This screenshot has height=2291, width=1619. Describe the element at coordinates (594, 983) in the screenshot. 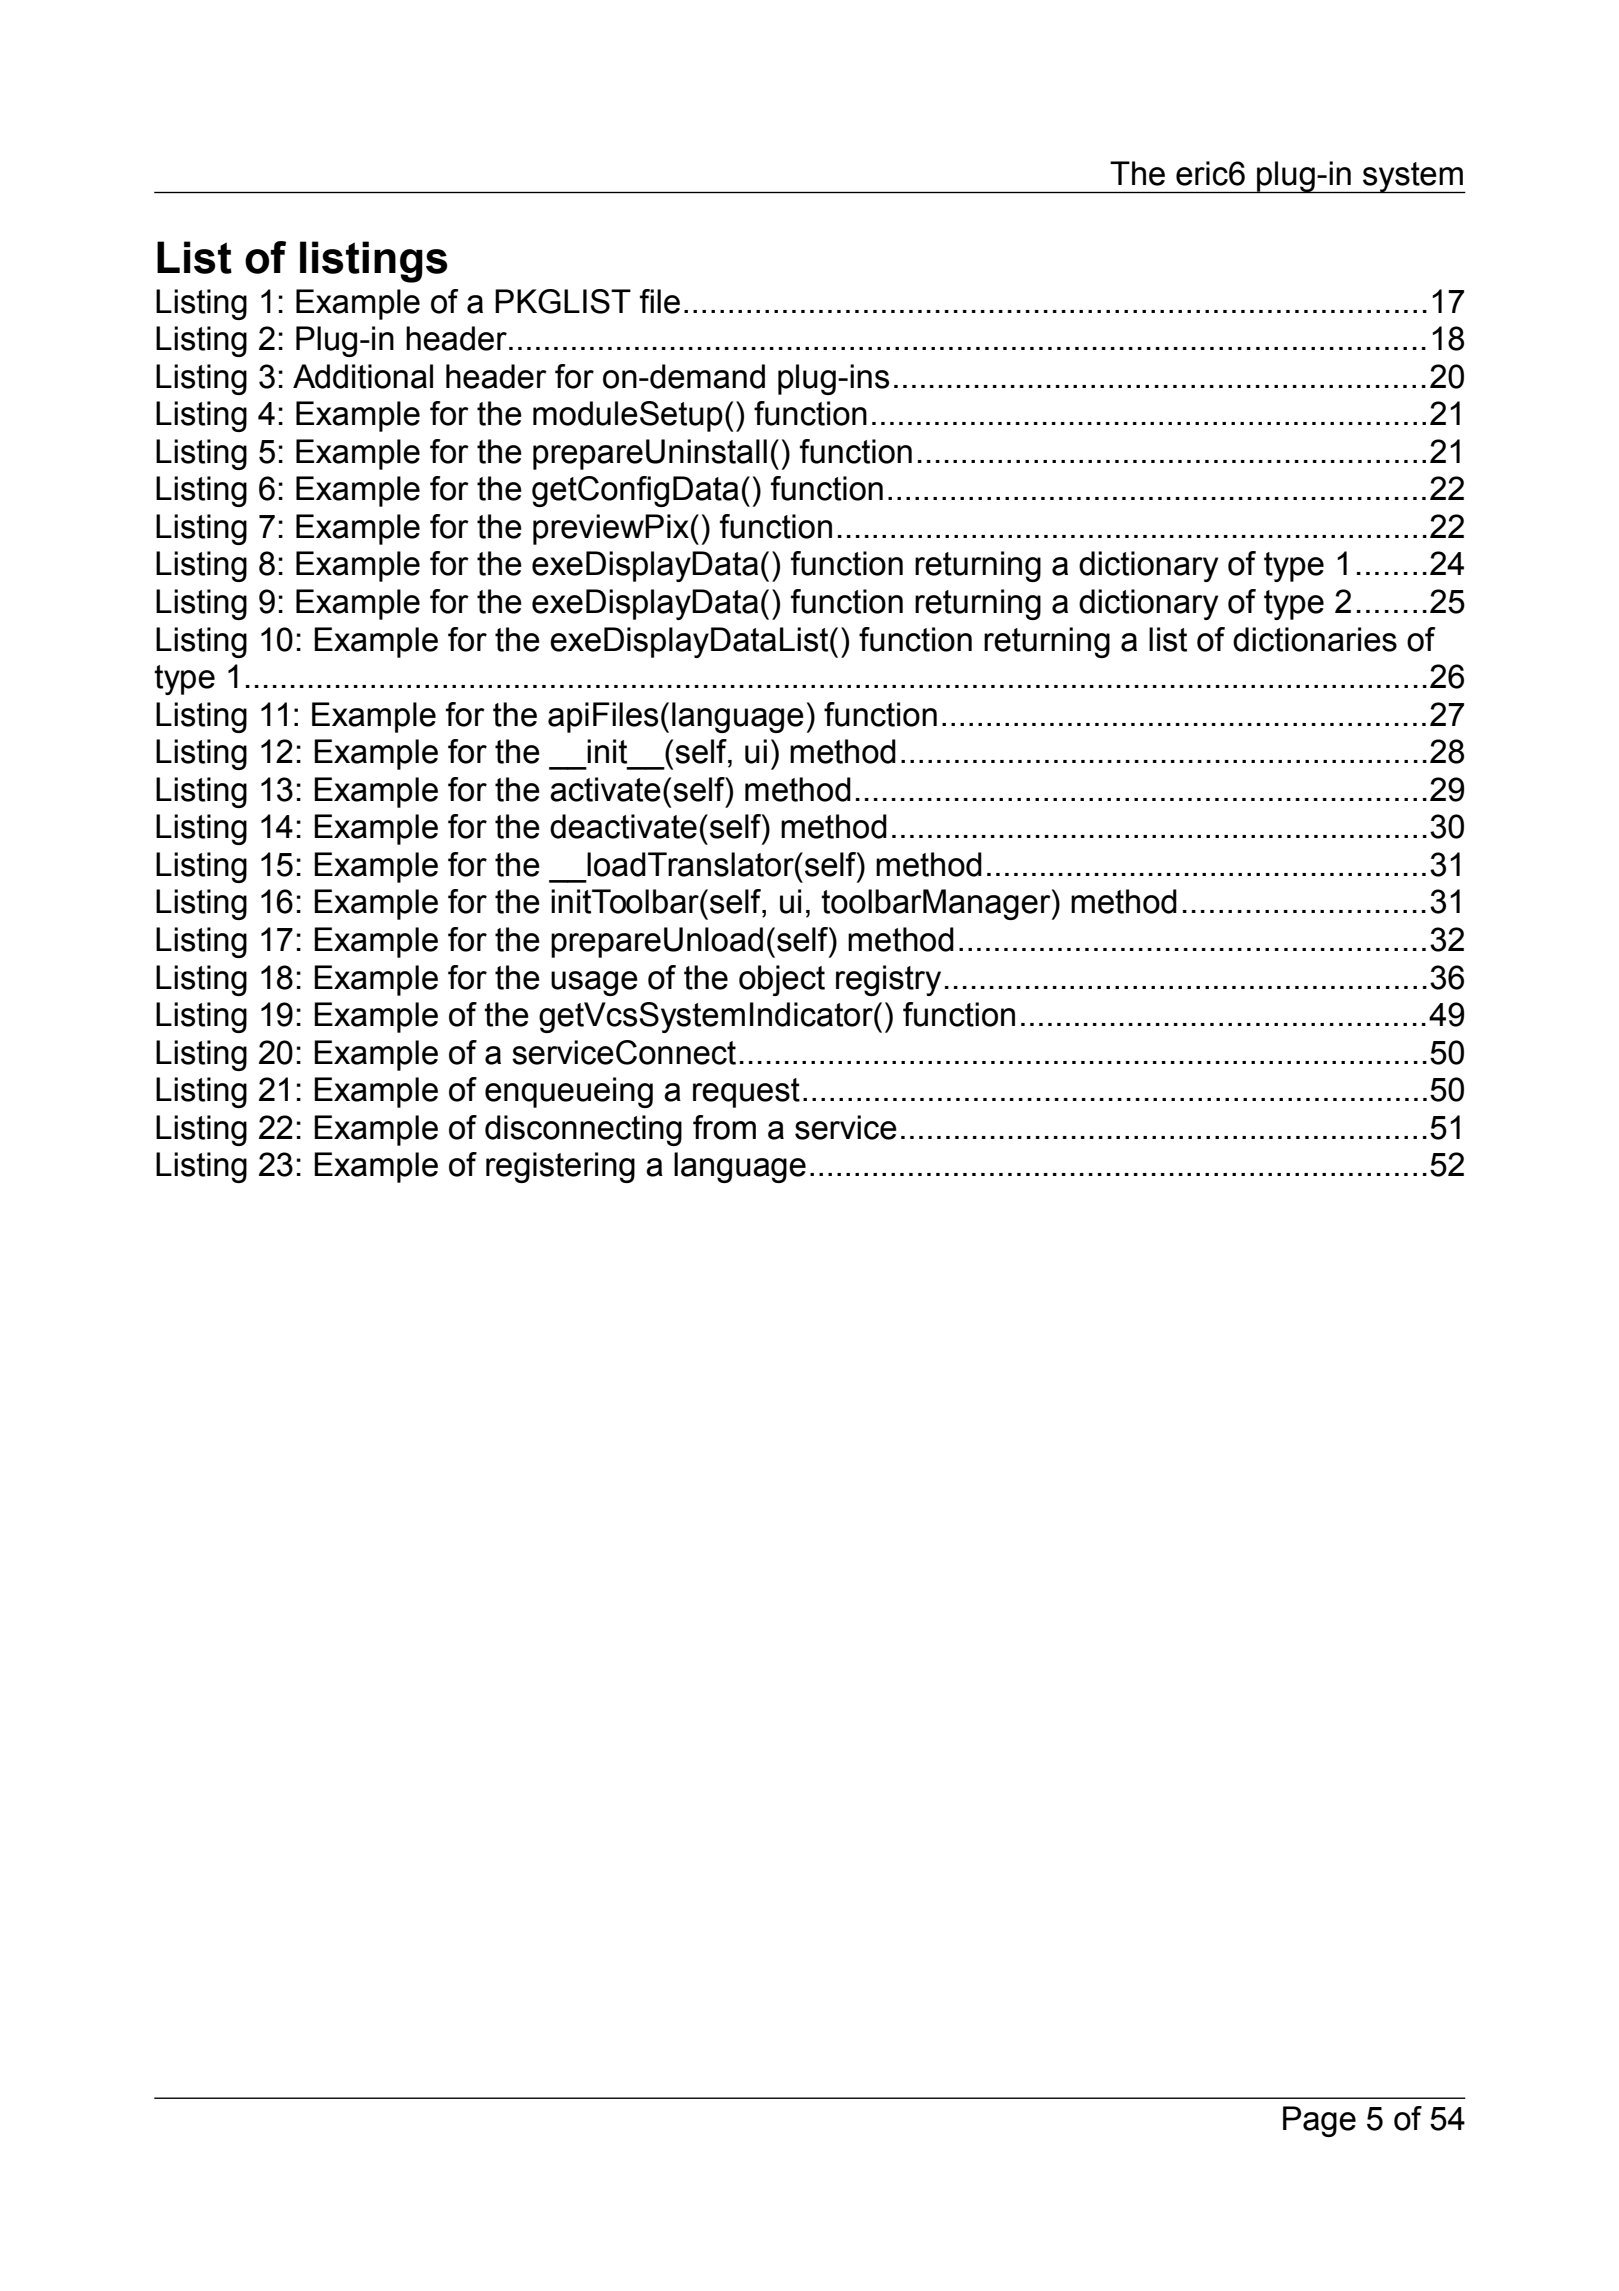

I see `usage` at that location.
